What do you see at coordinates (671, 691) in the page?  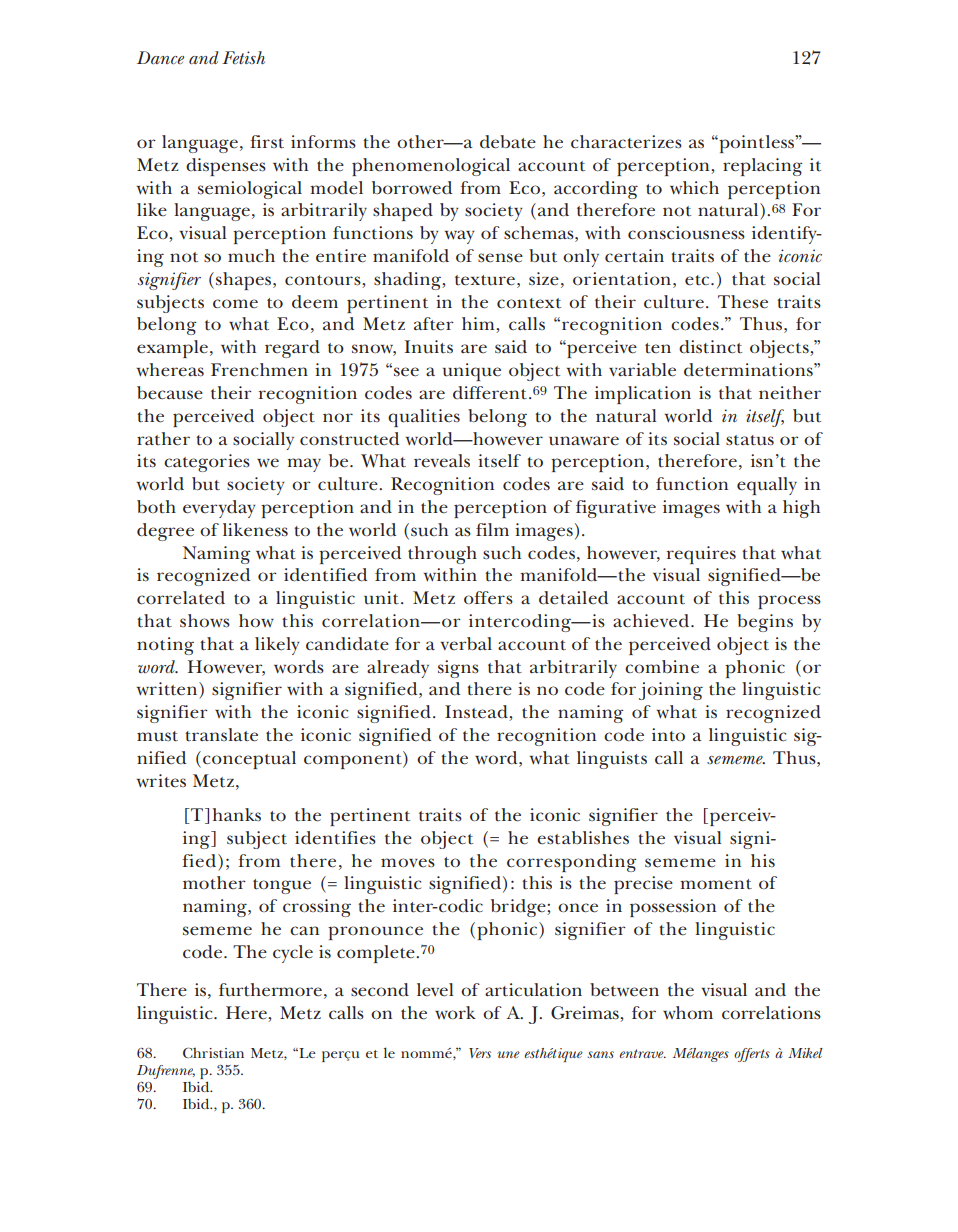 I see `joining` at bounding box center [671, 691].
